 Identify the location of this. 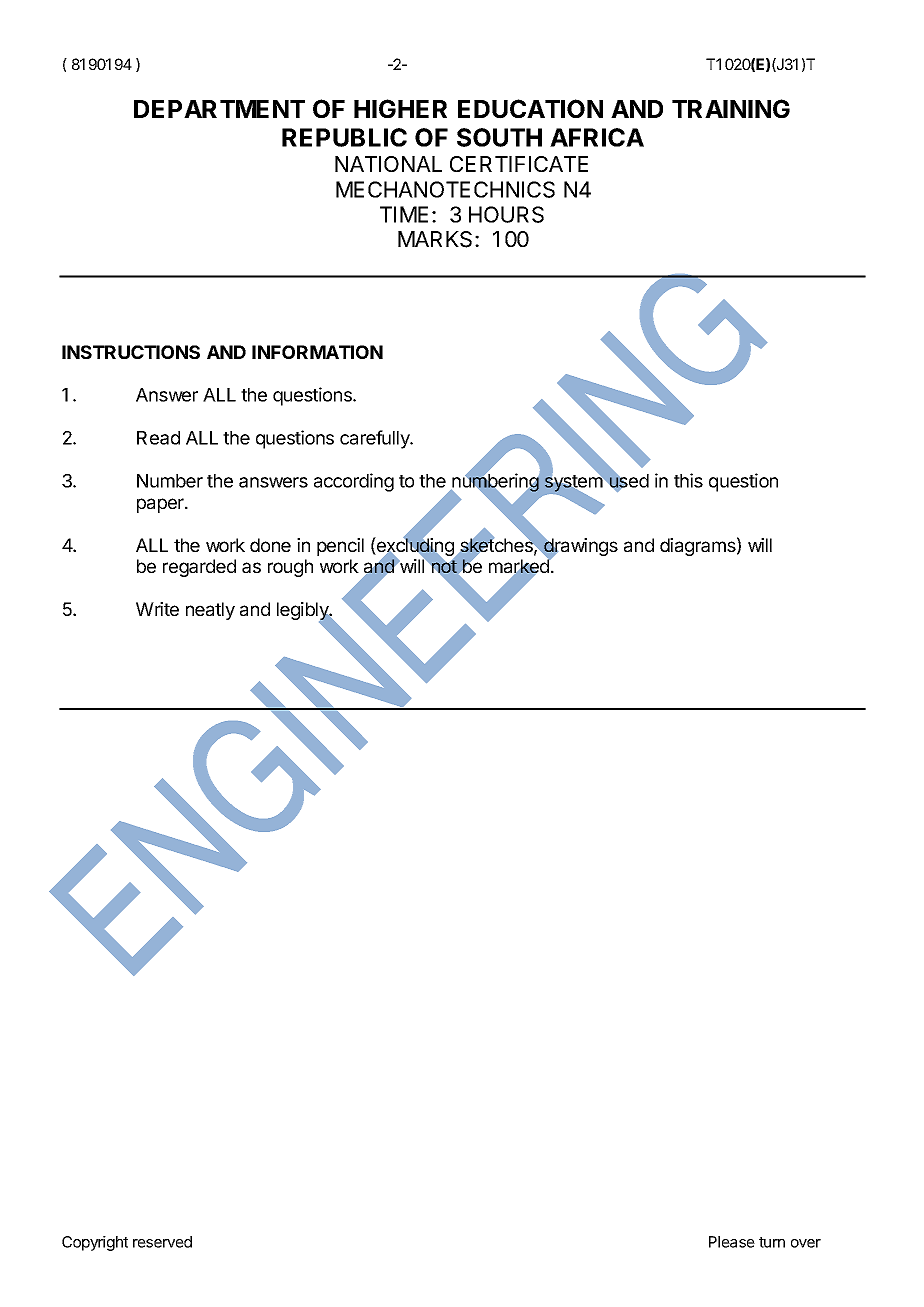
(688, 480).
